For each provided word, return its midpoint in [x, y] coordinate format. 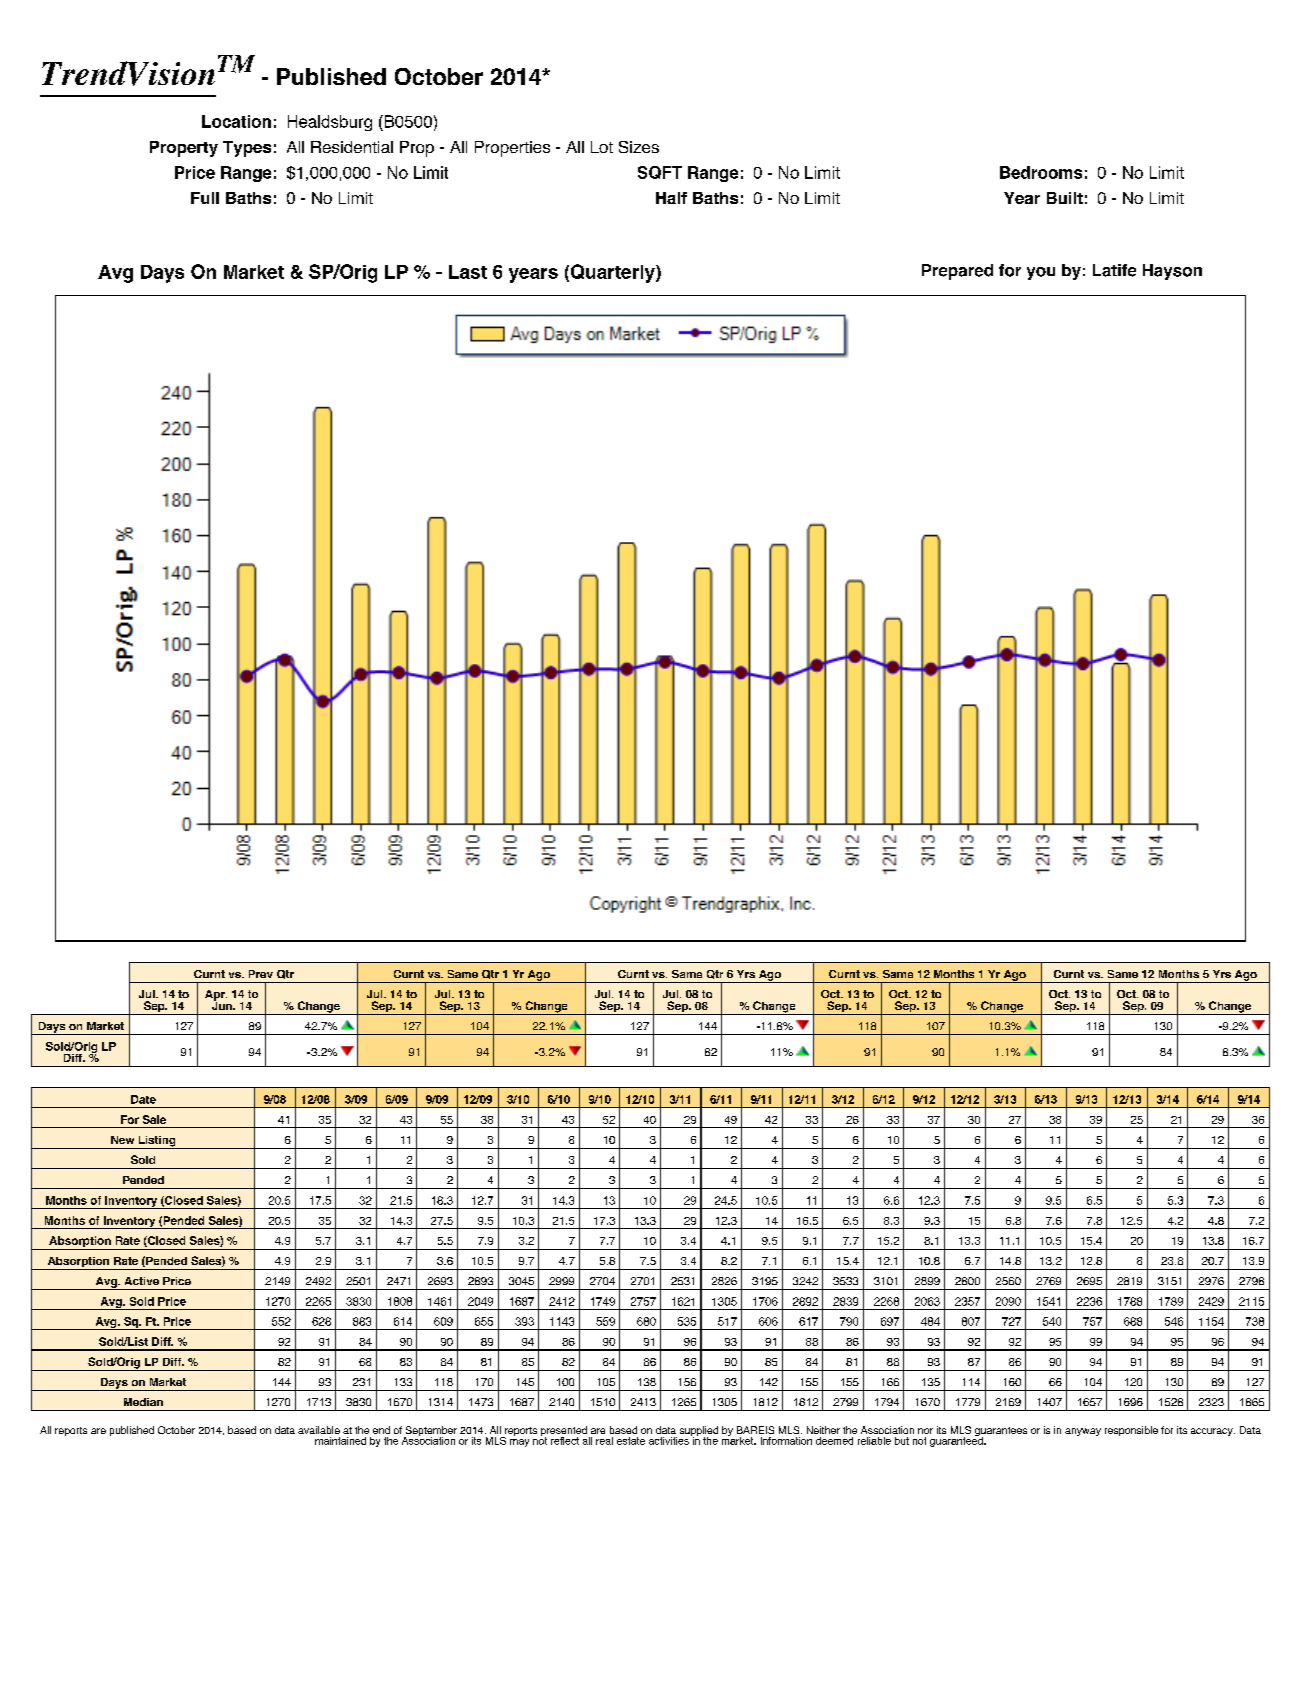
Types [247, 149]
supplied [699, 1432]
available [319, 1430]
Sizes [639, 147]
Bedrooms [1041, 172]
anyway [1083, 1432]
